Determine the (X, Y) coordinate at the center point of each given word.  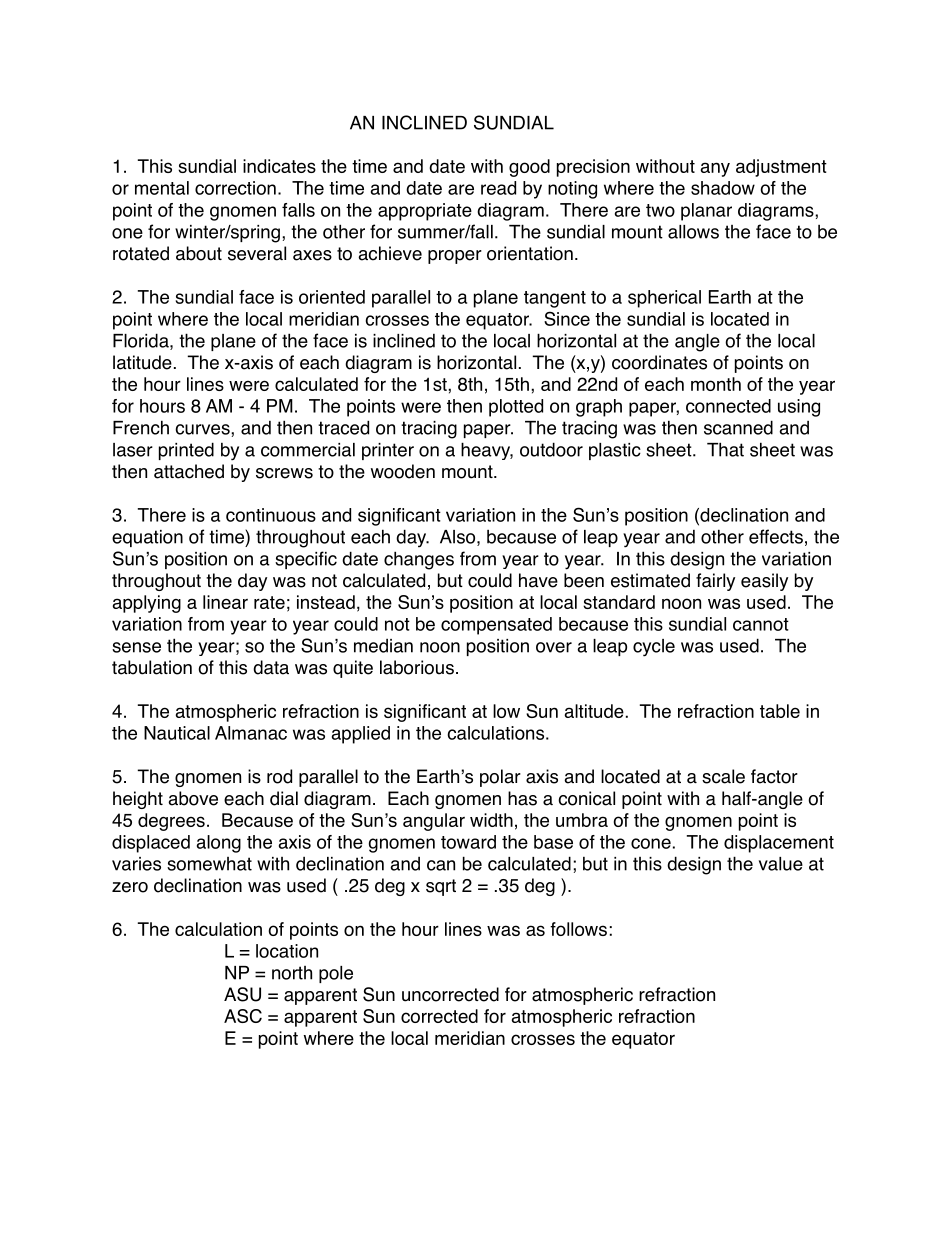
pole (336, 974)
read (498, 188)
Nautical (177, 733)
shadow (723, 188)
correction (235, 188)
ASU (242, 994)
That (725, 449)
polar (500, 778)
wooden (403, 471)
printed (186, 451)
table (780, 711)
